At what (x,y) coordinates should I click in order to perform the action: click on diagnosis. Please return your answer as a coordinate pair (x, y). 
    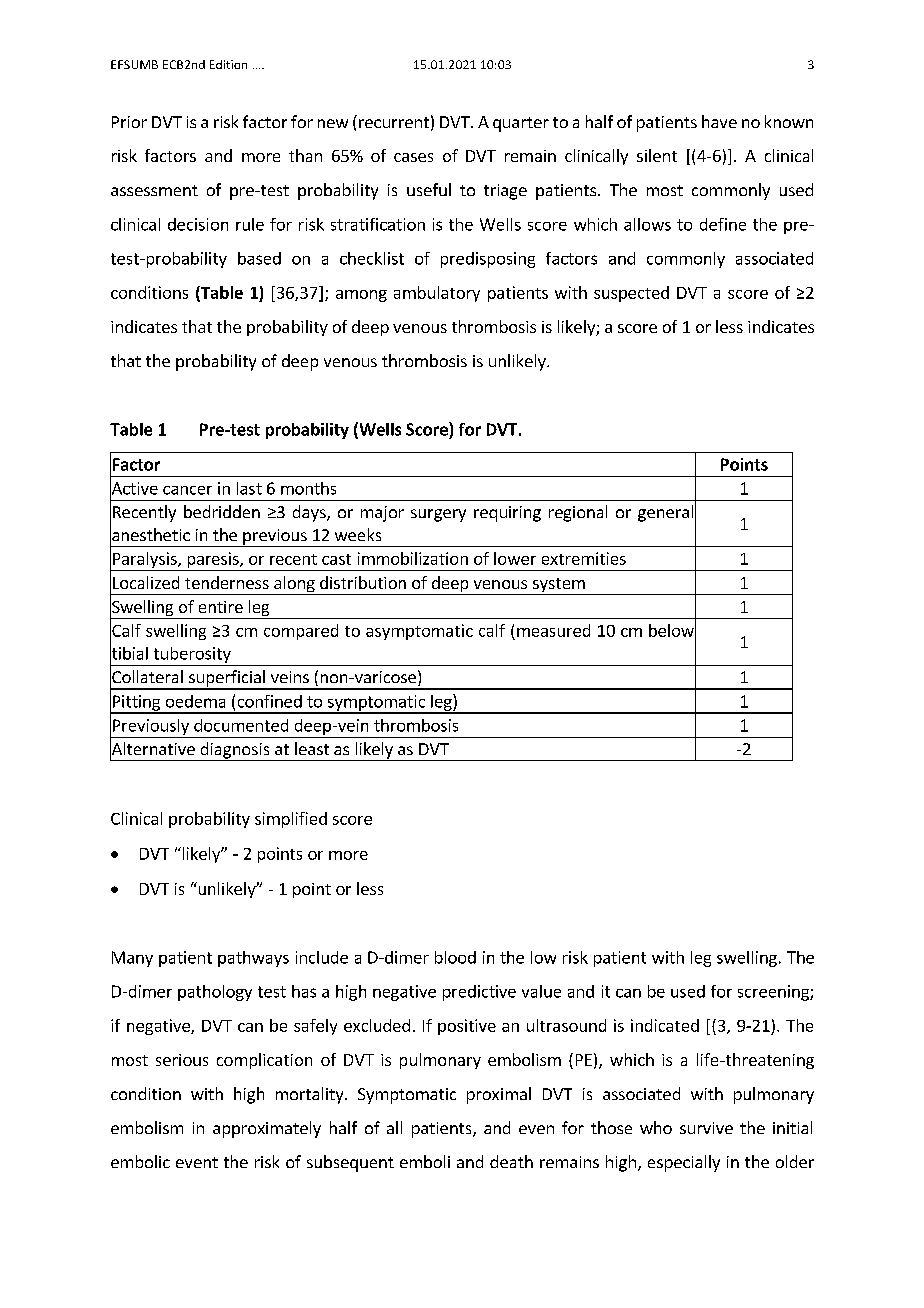
    Looking at the image, I should click on (235, 751).
